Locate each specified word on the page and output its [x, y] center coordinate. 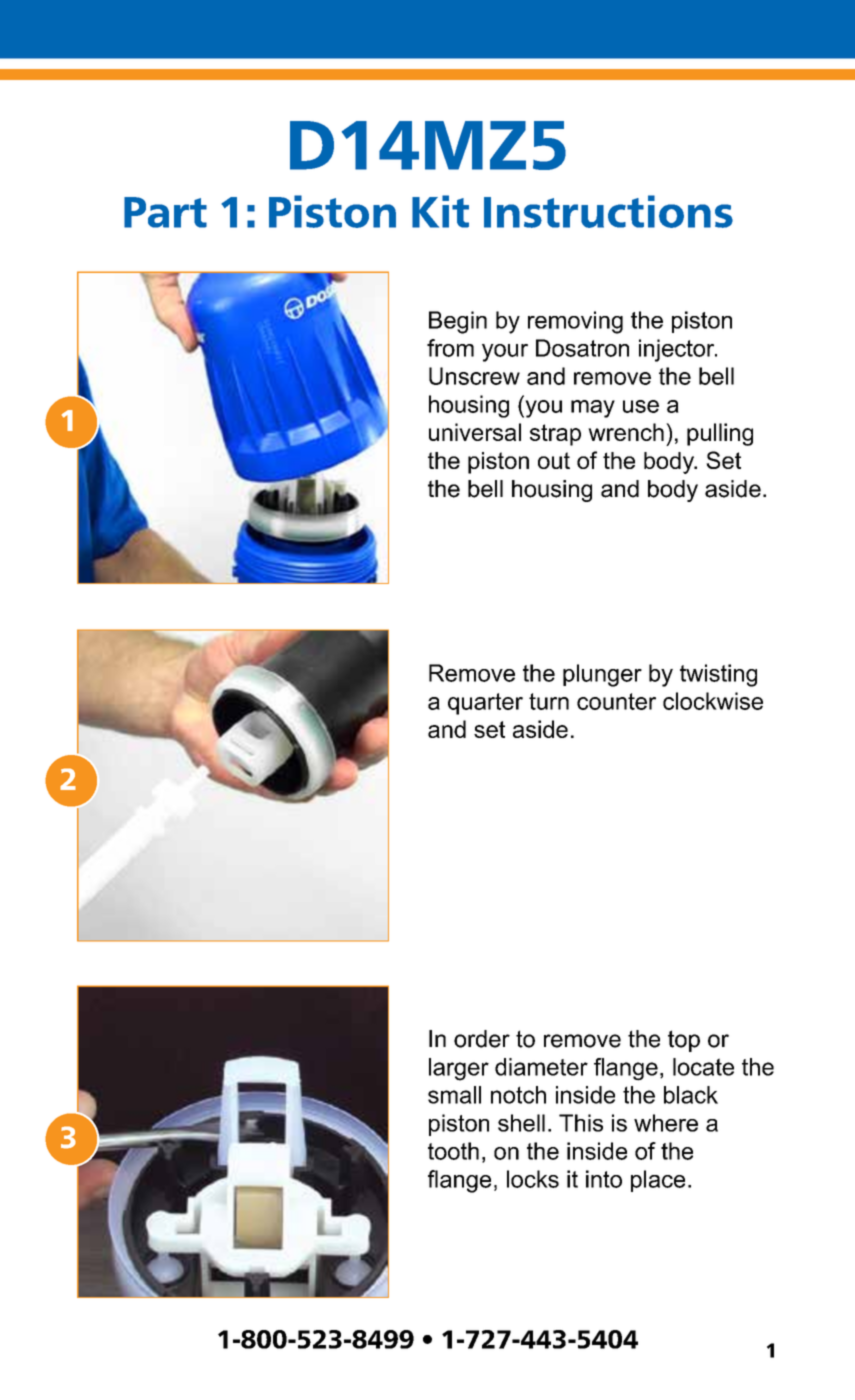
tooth [453, 1151]
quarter [485, 704]
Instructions [608, 211]
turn [549, 701]
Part [165, 212]
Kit [440, 211]
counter [616, 701]
